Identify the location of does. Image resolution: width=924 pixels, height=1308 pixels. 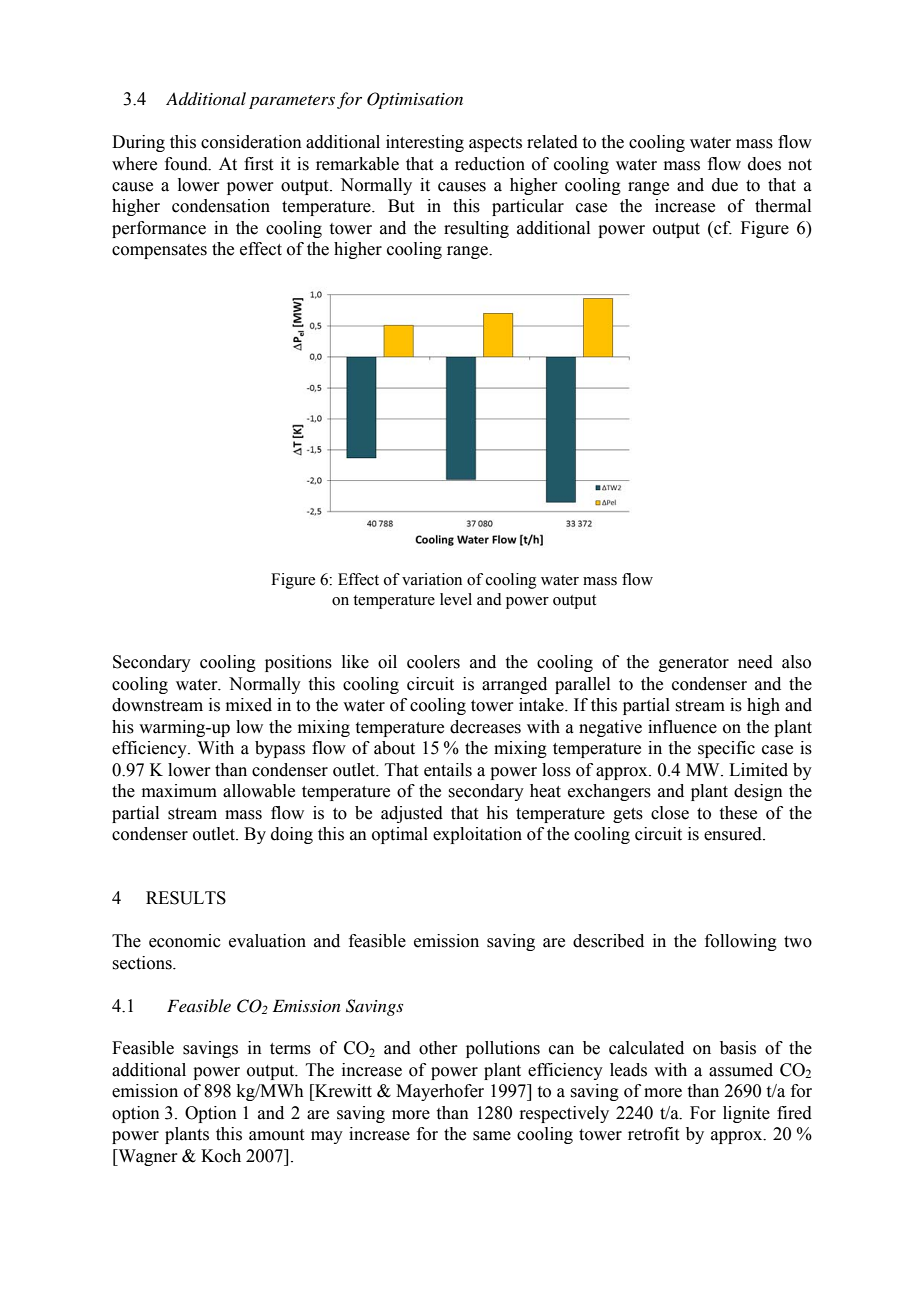
(764, 164).
